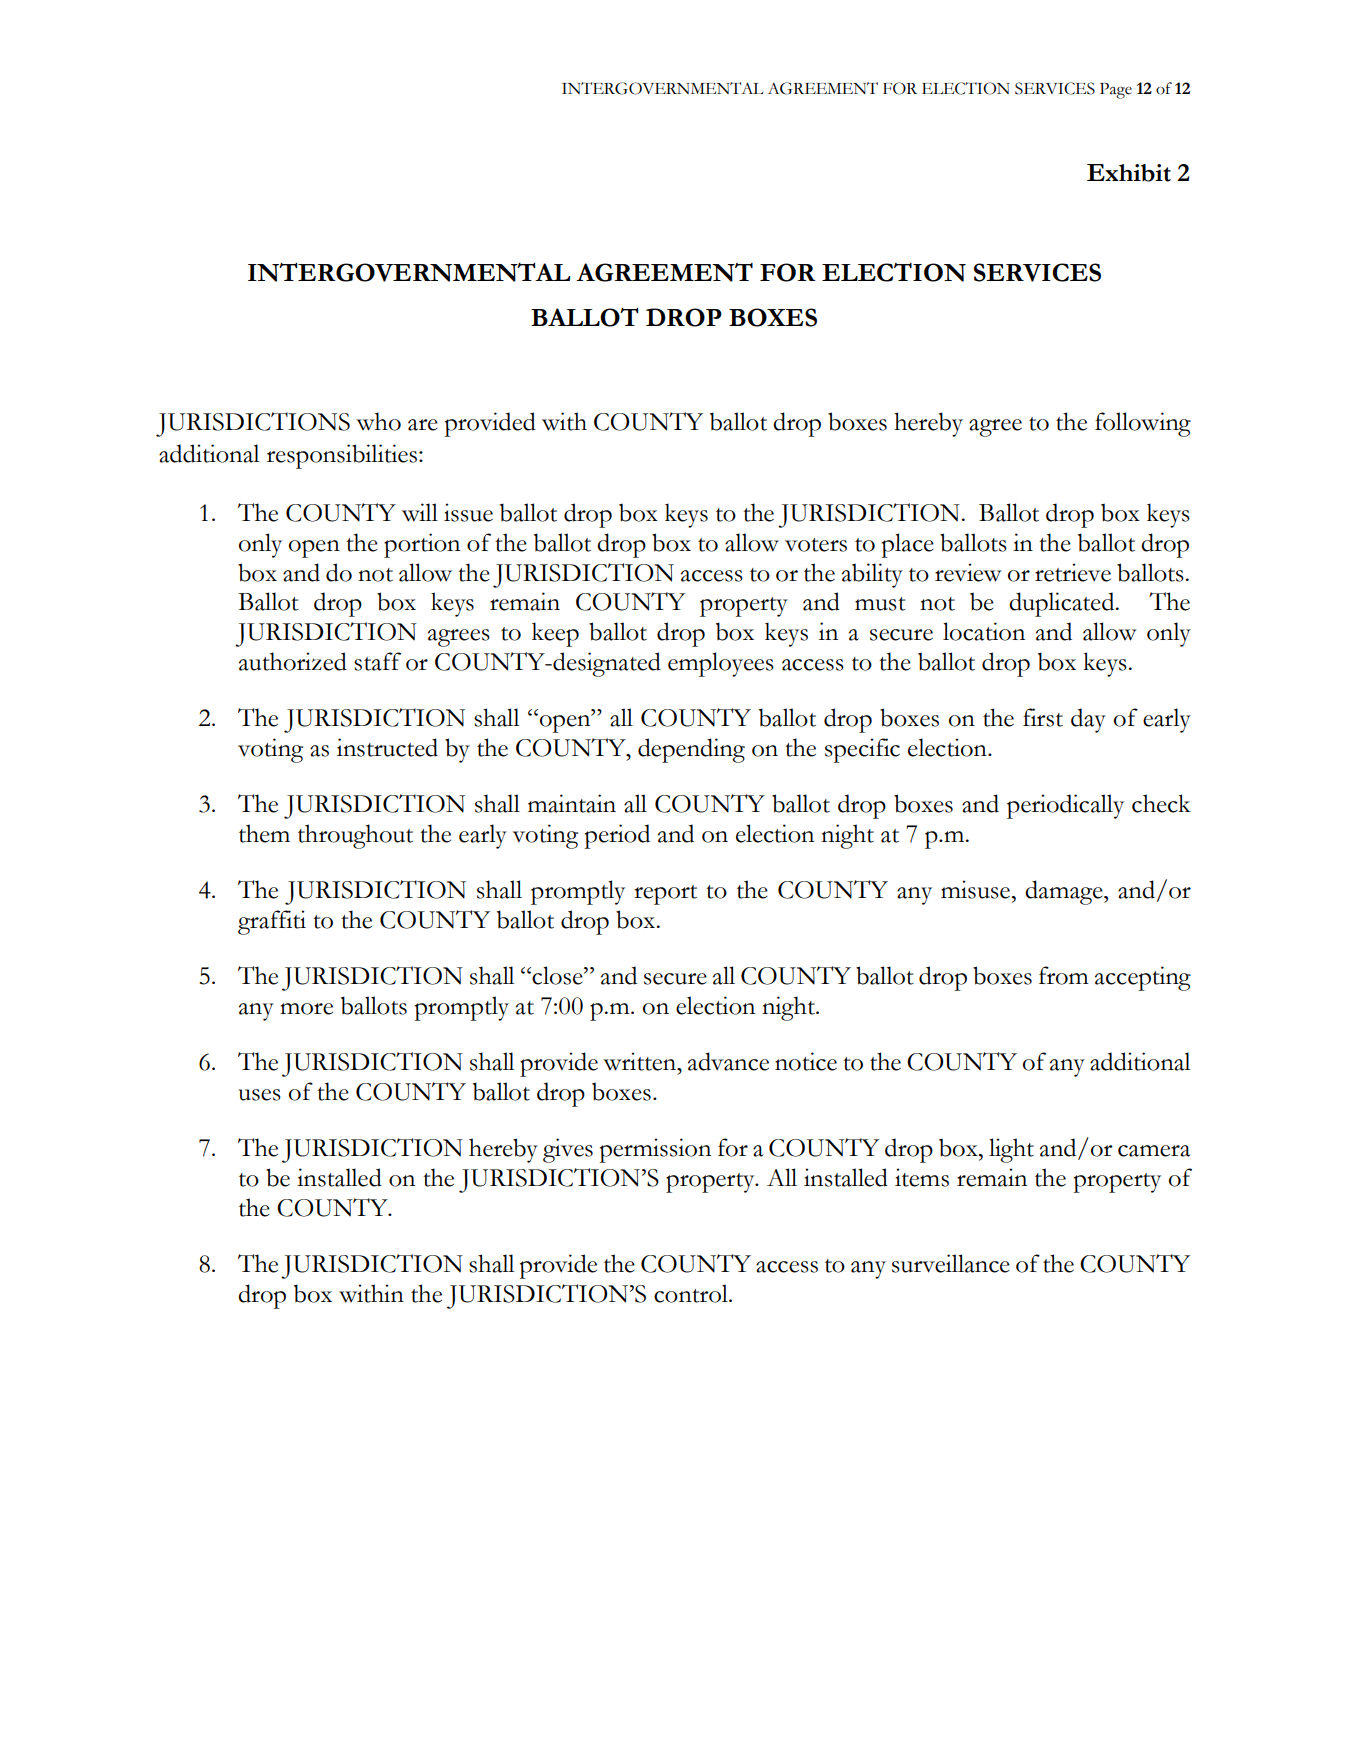  What do you see at coordinates (721, 664) in the screenshot?
I see `employees` at bounding box center [721, 664].
